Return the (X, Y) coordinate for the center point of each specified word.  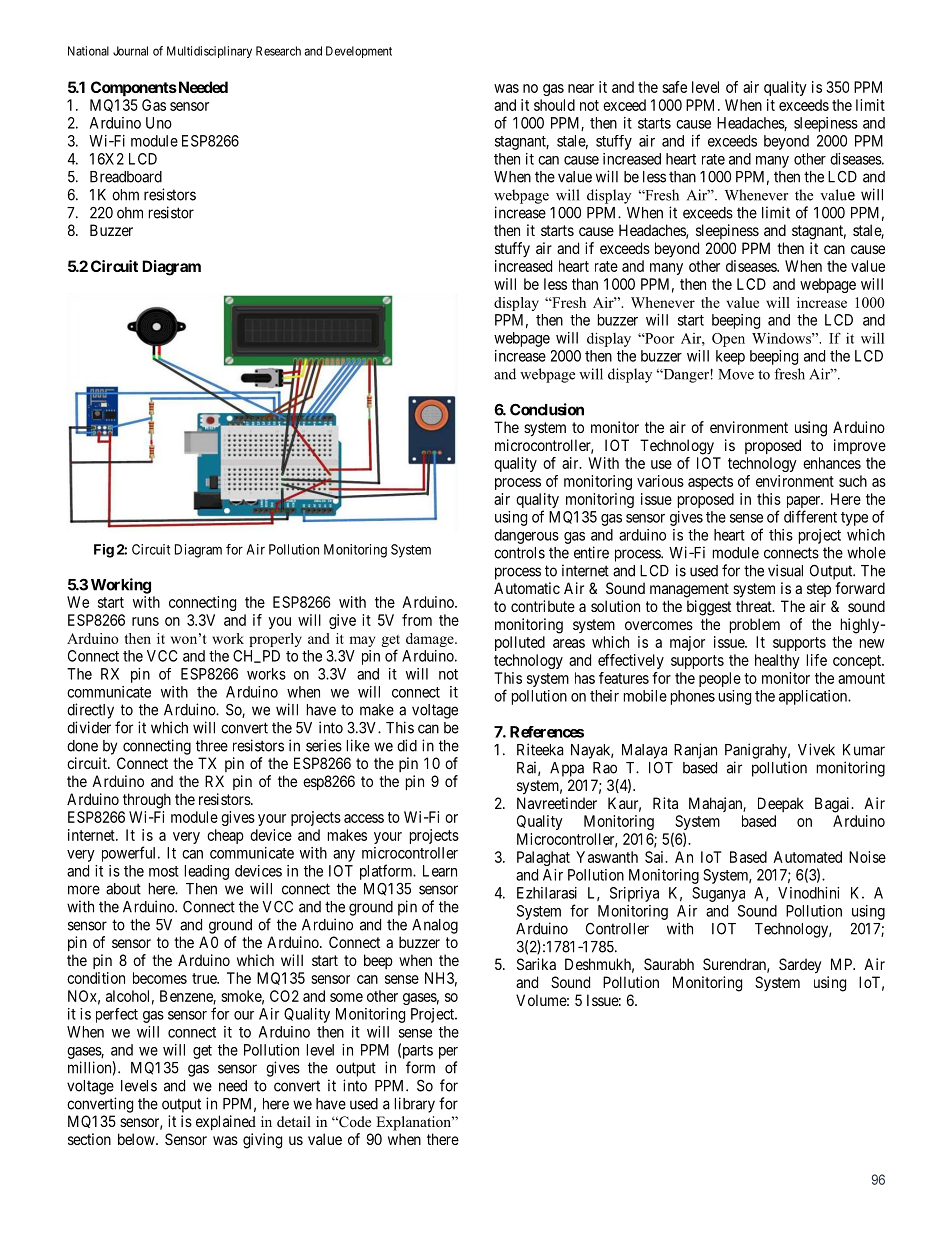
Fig (104, 551)
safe (674, 87)
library (415, 1105)
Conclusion (547, 409)
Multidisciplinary (209, 52)
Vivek (816, 749)
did (407, 745)
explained (226, 1122)
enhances (832, 463)
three (212, 746)
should (554, 105)
